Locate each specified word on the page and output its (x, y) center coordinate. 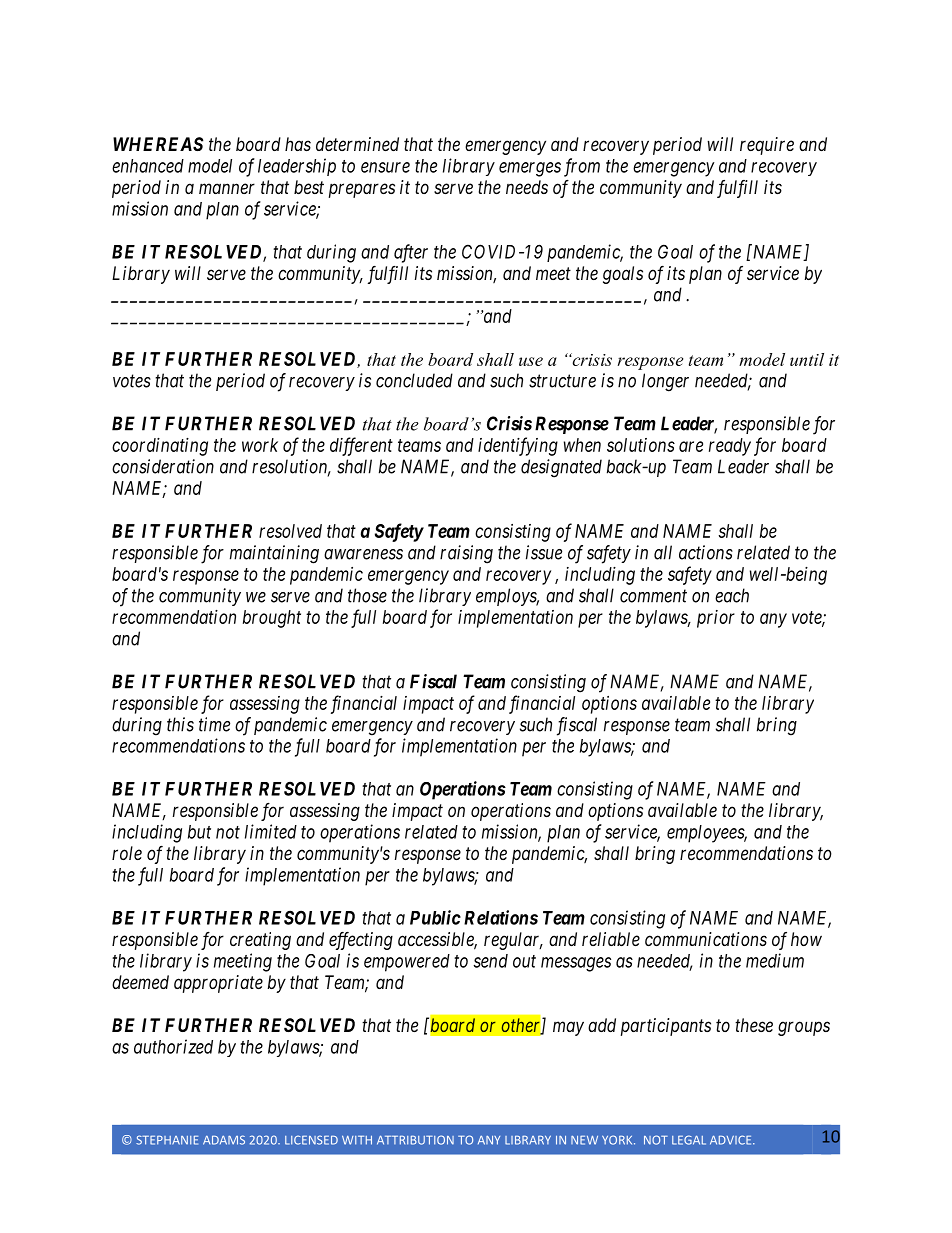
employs (507, 597)
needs (527, 187)
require (767, 146)
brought (272, 619)
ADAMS (224, 1140)
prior (716, 619)
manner (227, 188)
